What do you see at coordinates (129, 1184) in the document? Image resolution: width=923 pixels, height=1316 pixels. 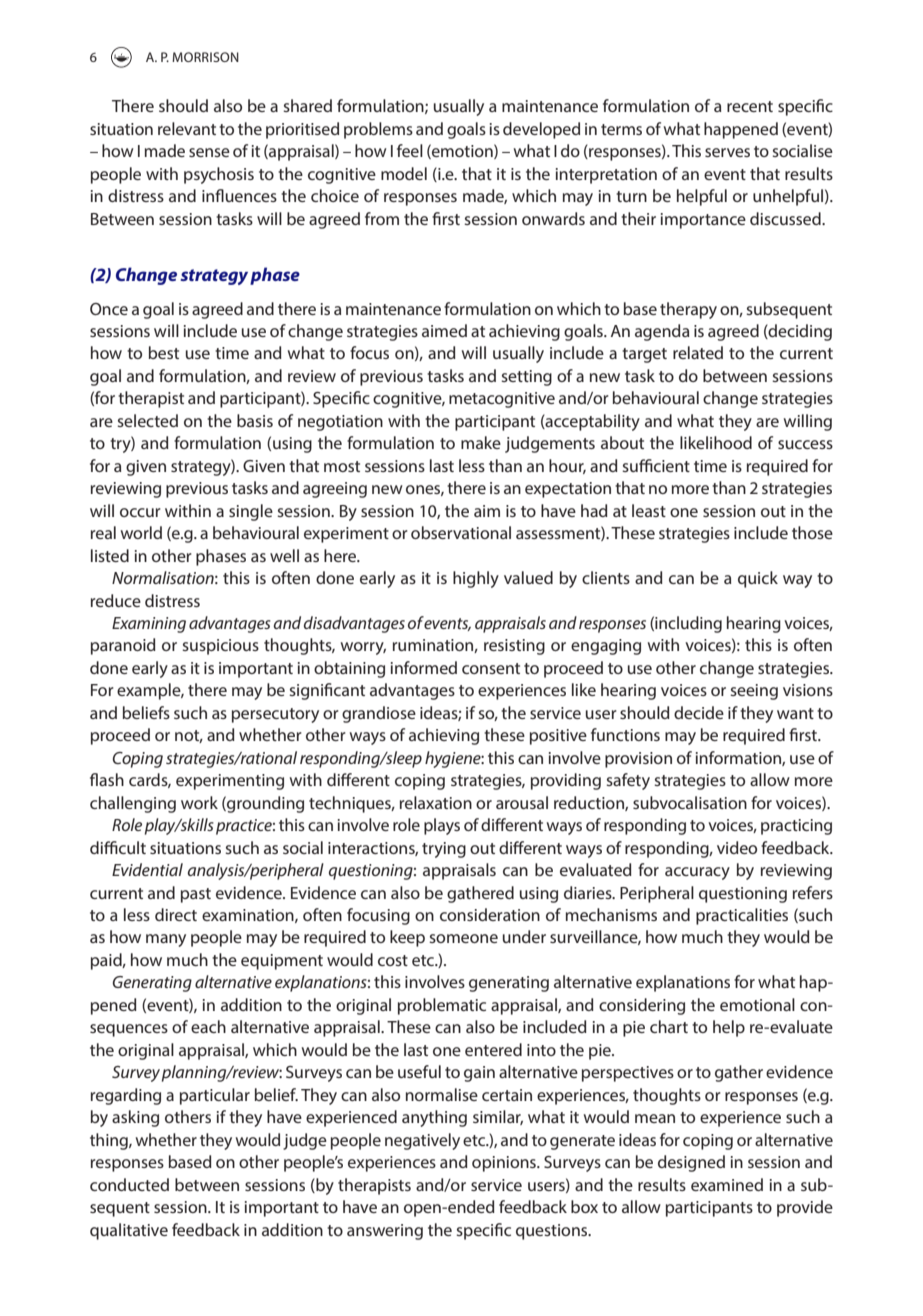 I see `conducted` at bounding box center [129, 1184].
